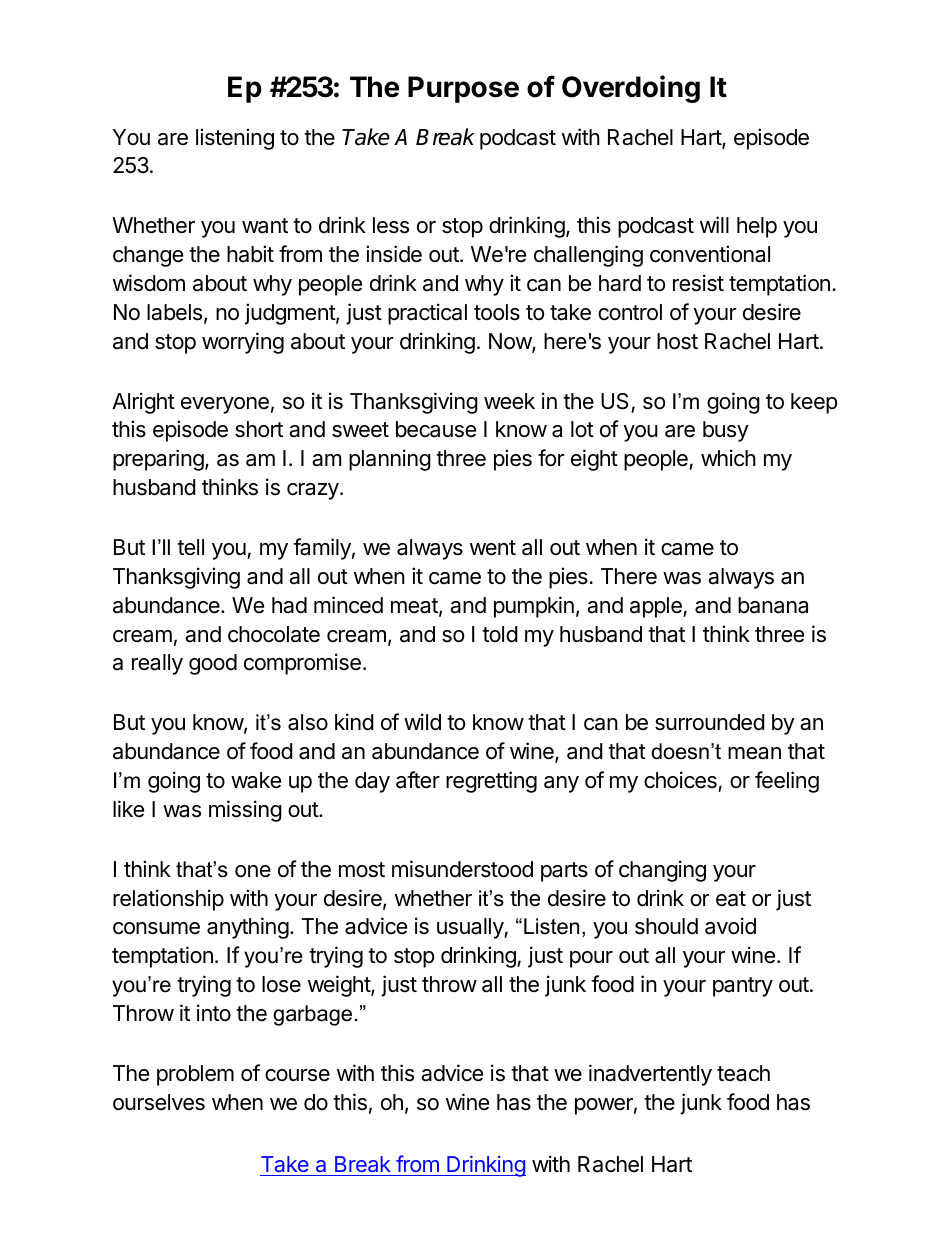  Describe the element at coordinates (631, 89) in the image. I see `Overdoing` at that location.
